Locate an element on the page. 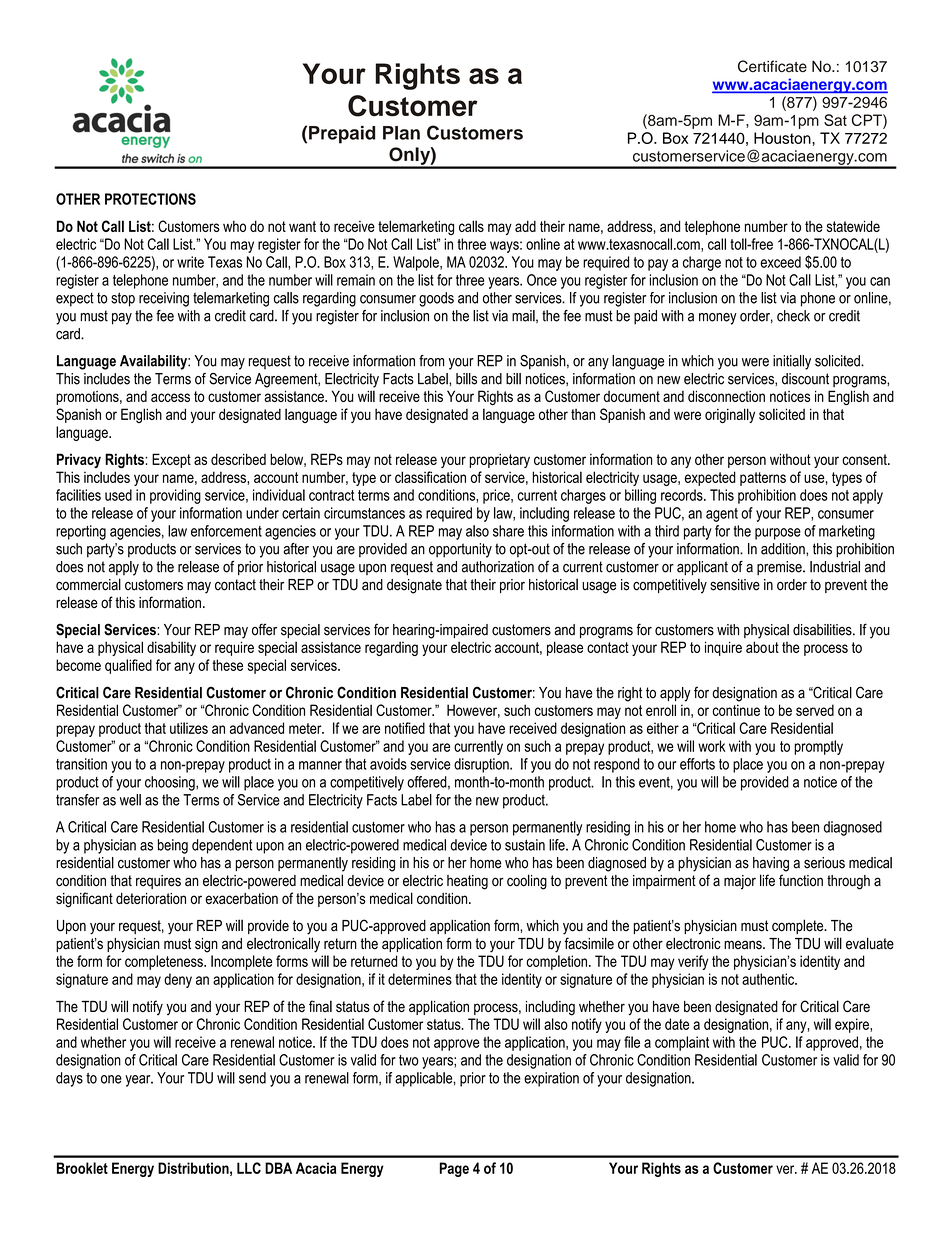 The image size is (952, 1233). authorization is located at coordinates (498, 567).
